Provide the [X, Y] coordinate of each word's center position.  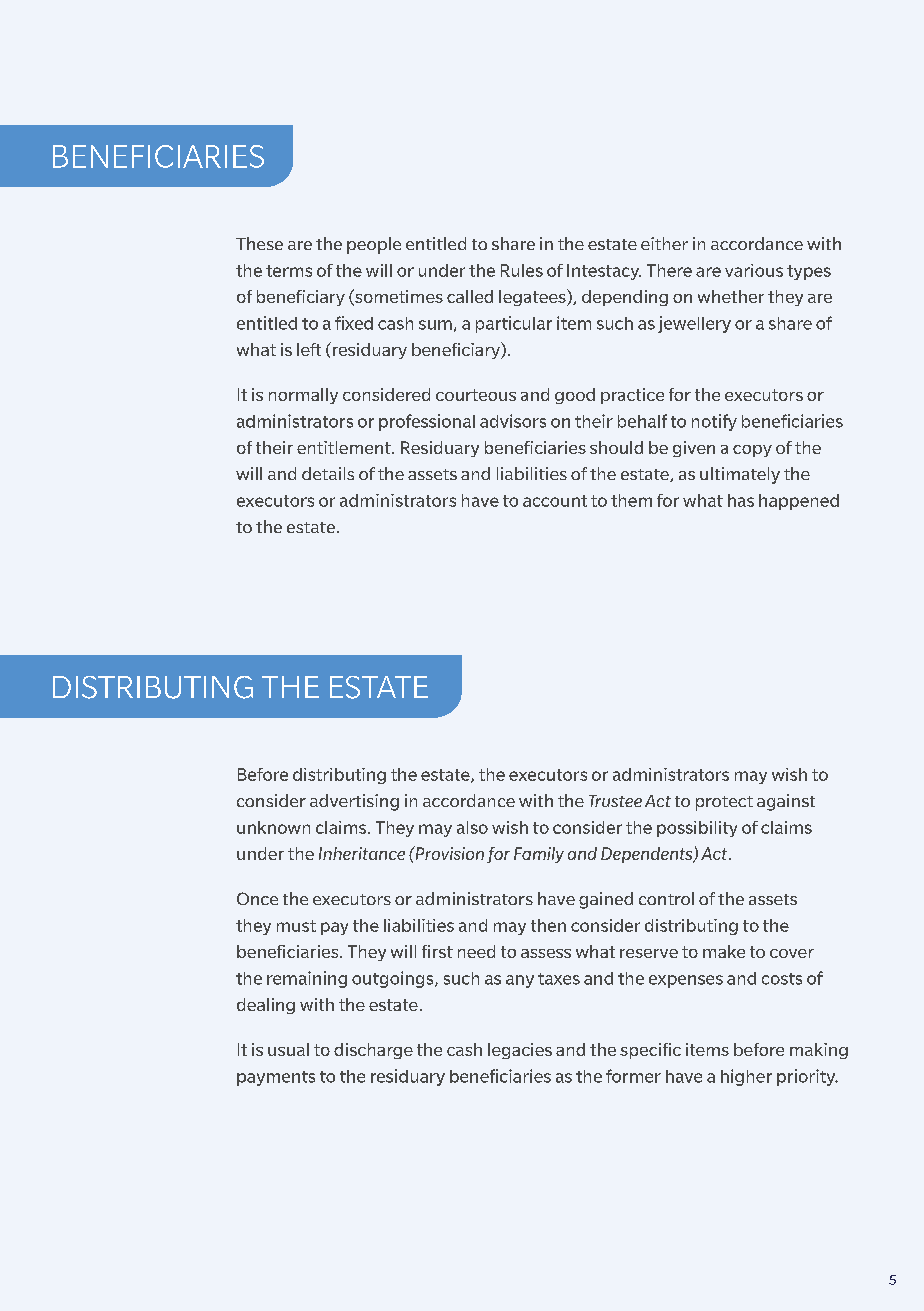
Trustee [615, 801]
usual [288, 1049]
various [754, 270]
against [786, 802]
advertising [354, 802]
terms [289, 271]
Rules [522, 270]
